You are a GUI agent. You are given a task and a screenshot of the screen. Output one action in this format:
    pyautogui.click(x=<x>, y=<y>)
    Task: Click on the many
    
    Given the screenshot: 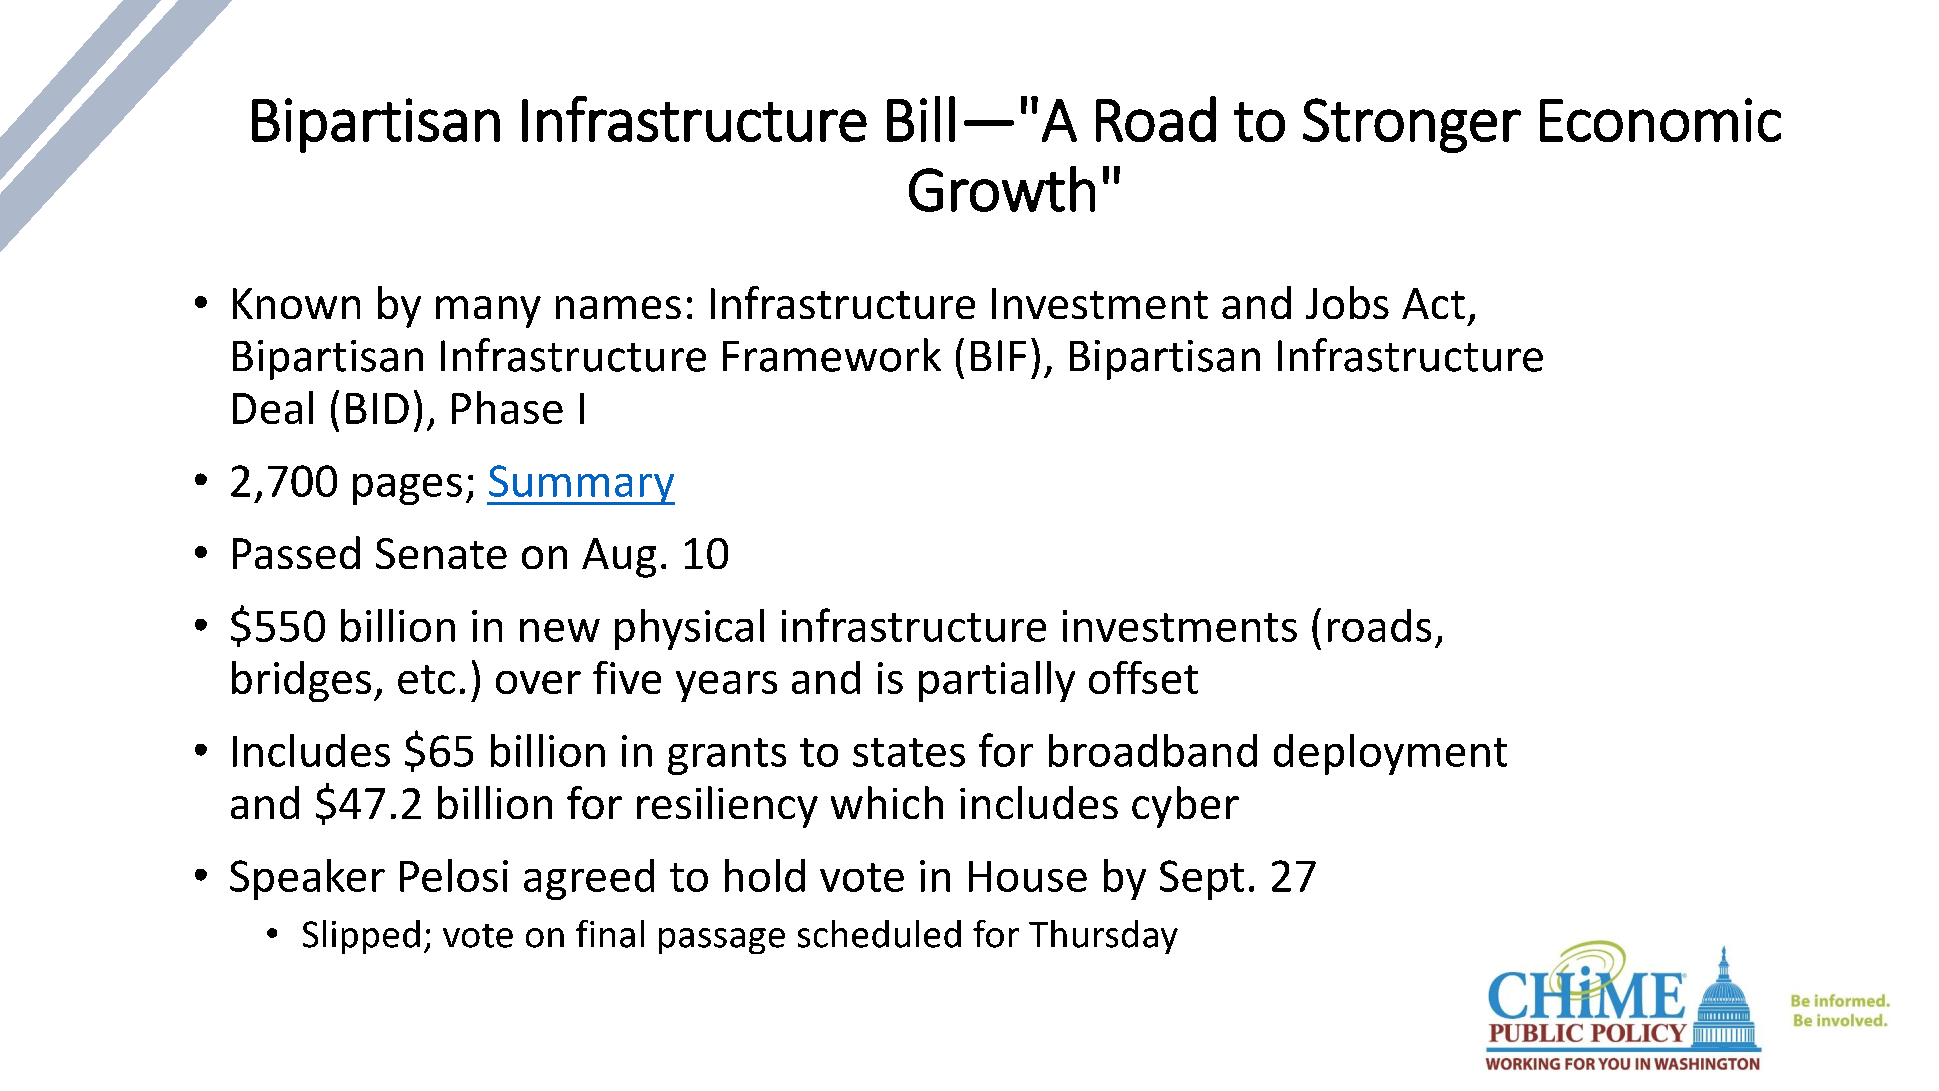 What is the action you would take?
    pyautogui.click(x=488, y=312)
